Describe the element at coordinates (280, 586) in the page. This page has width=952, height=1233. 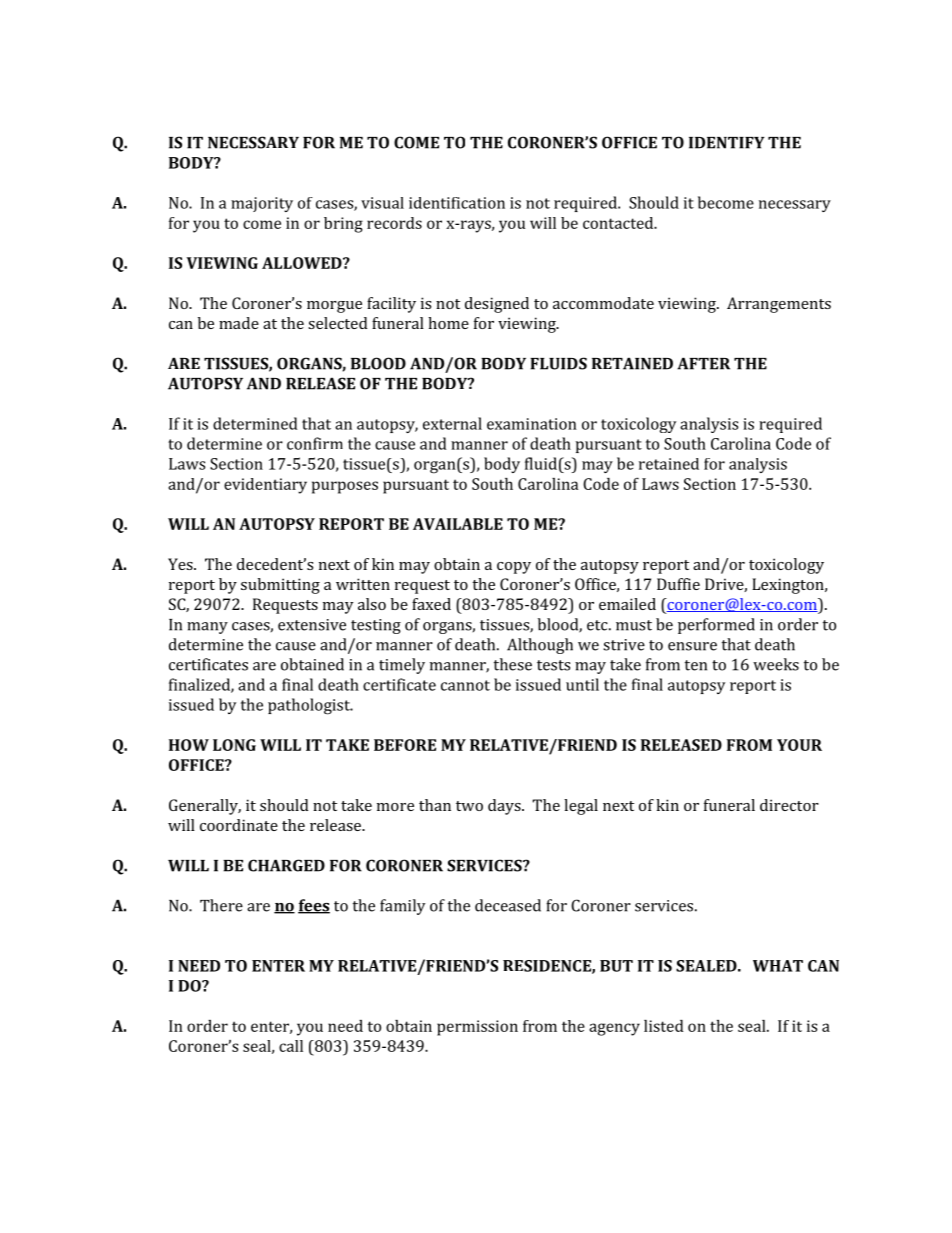
I see `submitting` at that location.
